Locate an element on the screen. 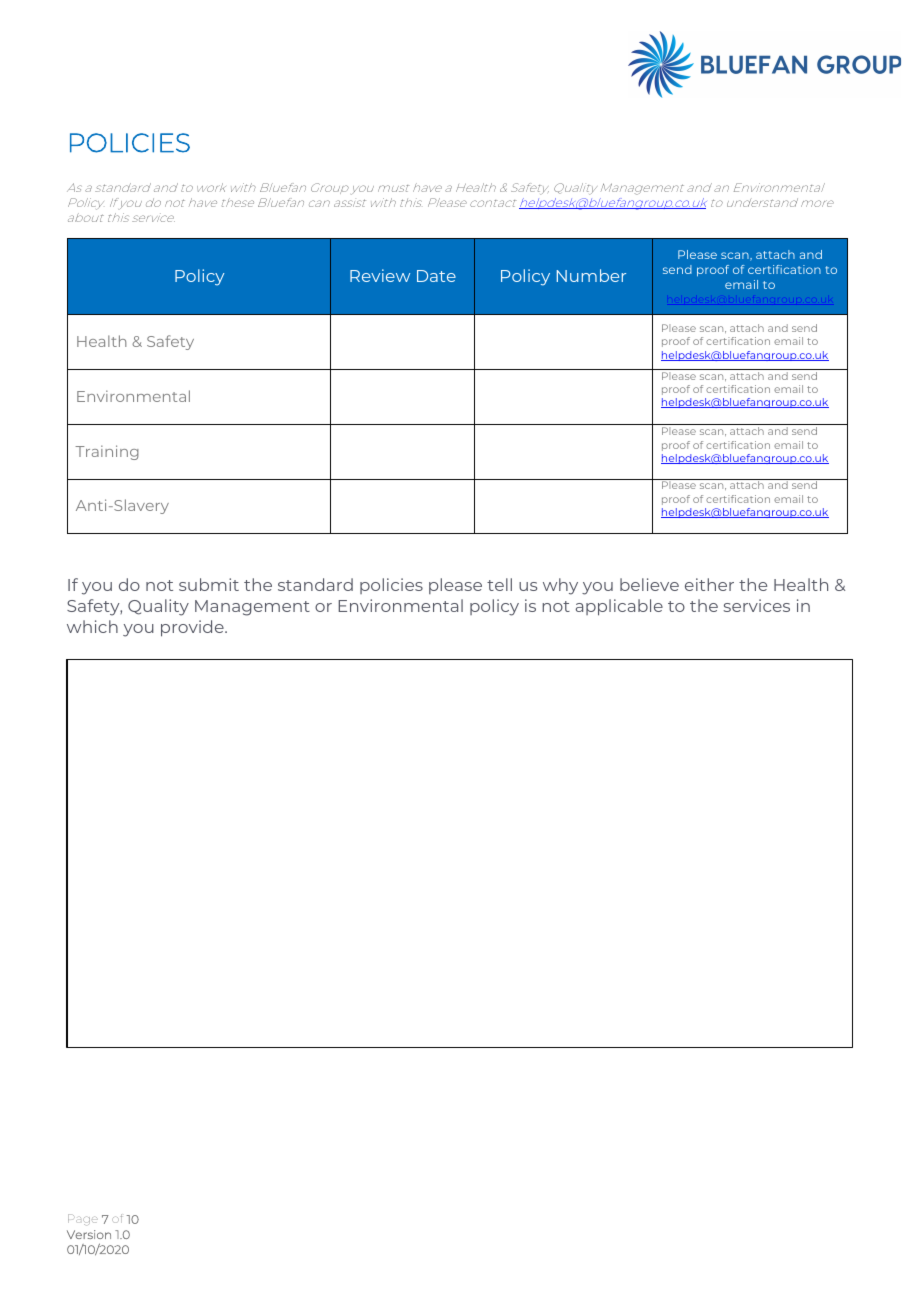  Page is located at coordinates (83, 1219).
